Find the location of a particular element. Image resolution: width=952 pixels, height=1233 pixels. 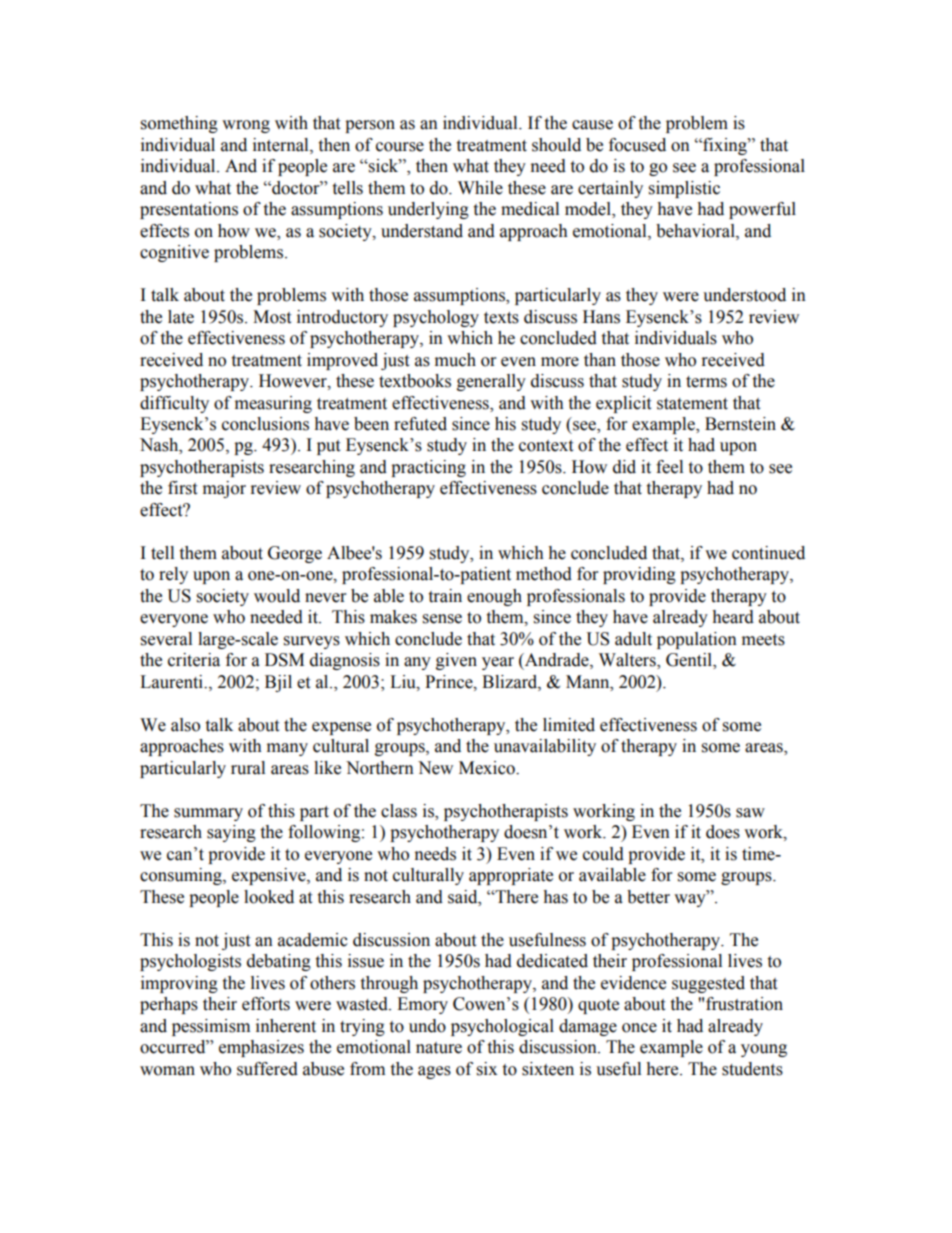

wrong is located at coordinates (246, 126).
